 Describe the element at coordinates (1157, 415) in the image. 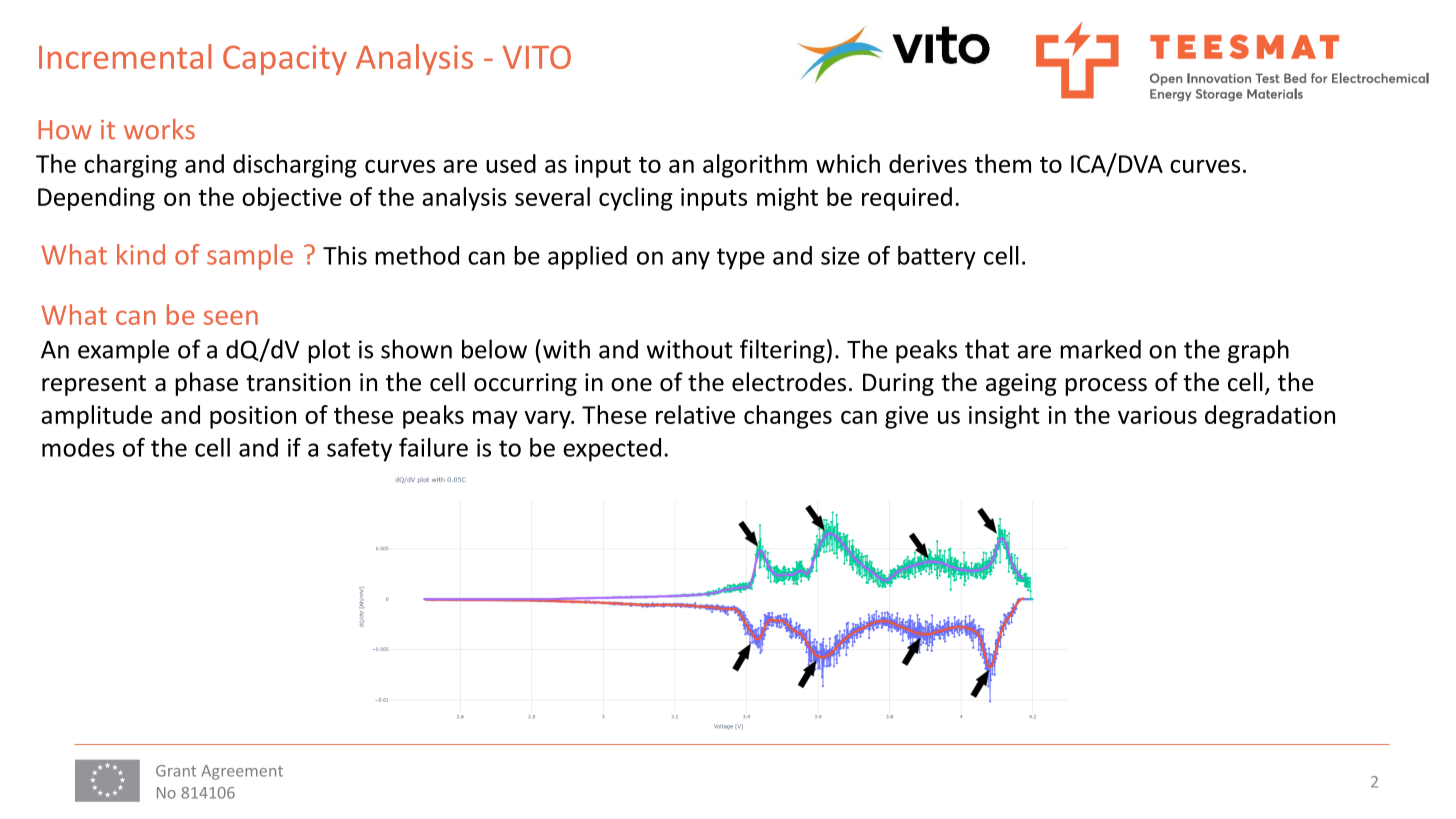

I see `various` at that location.
